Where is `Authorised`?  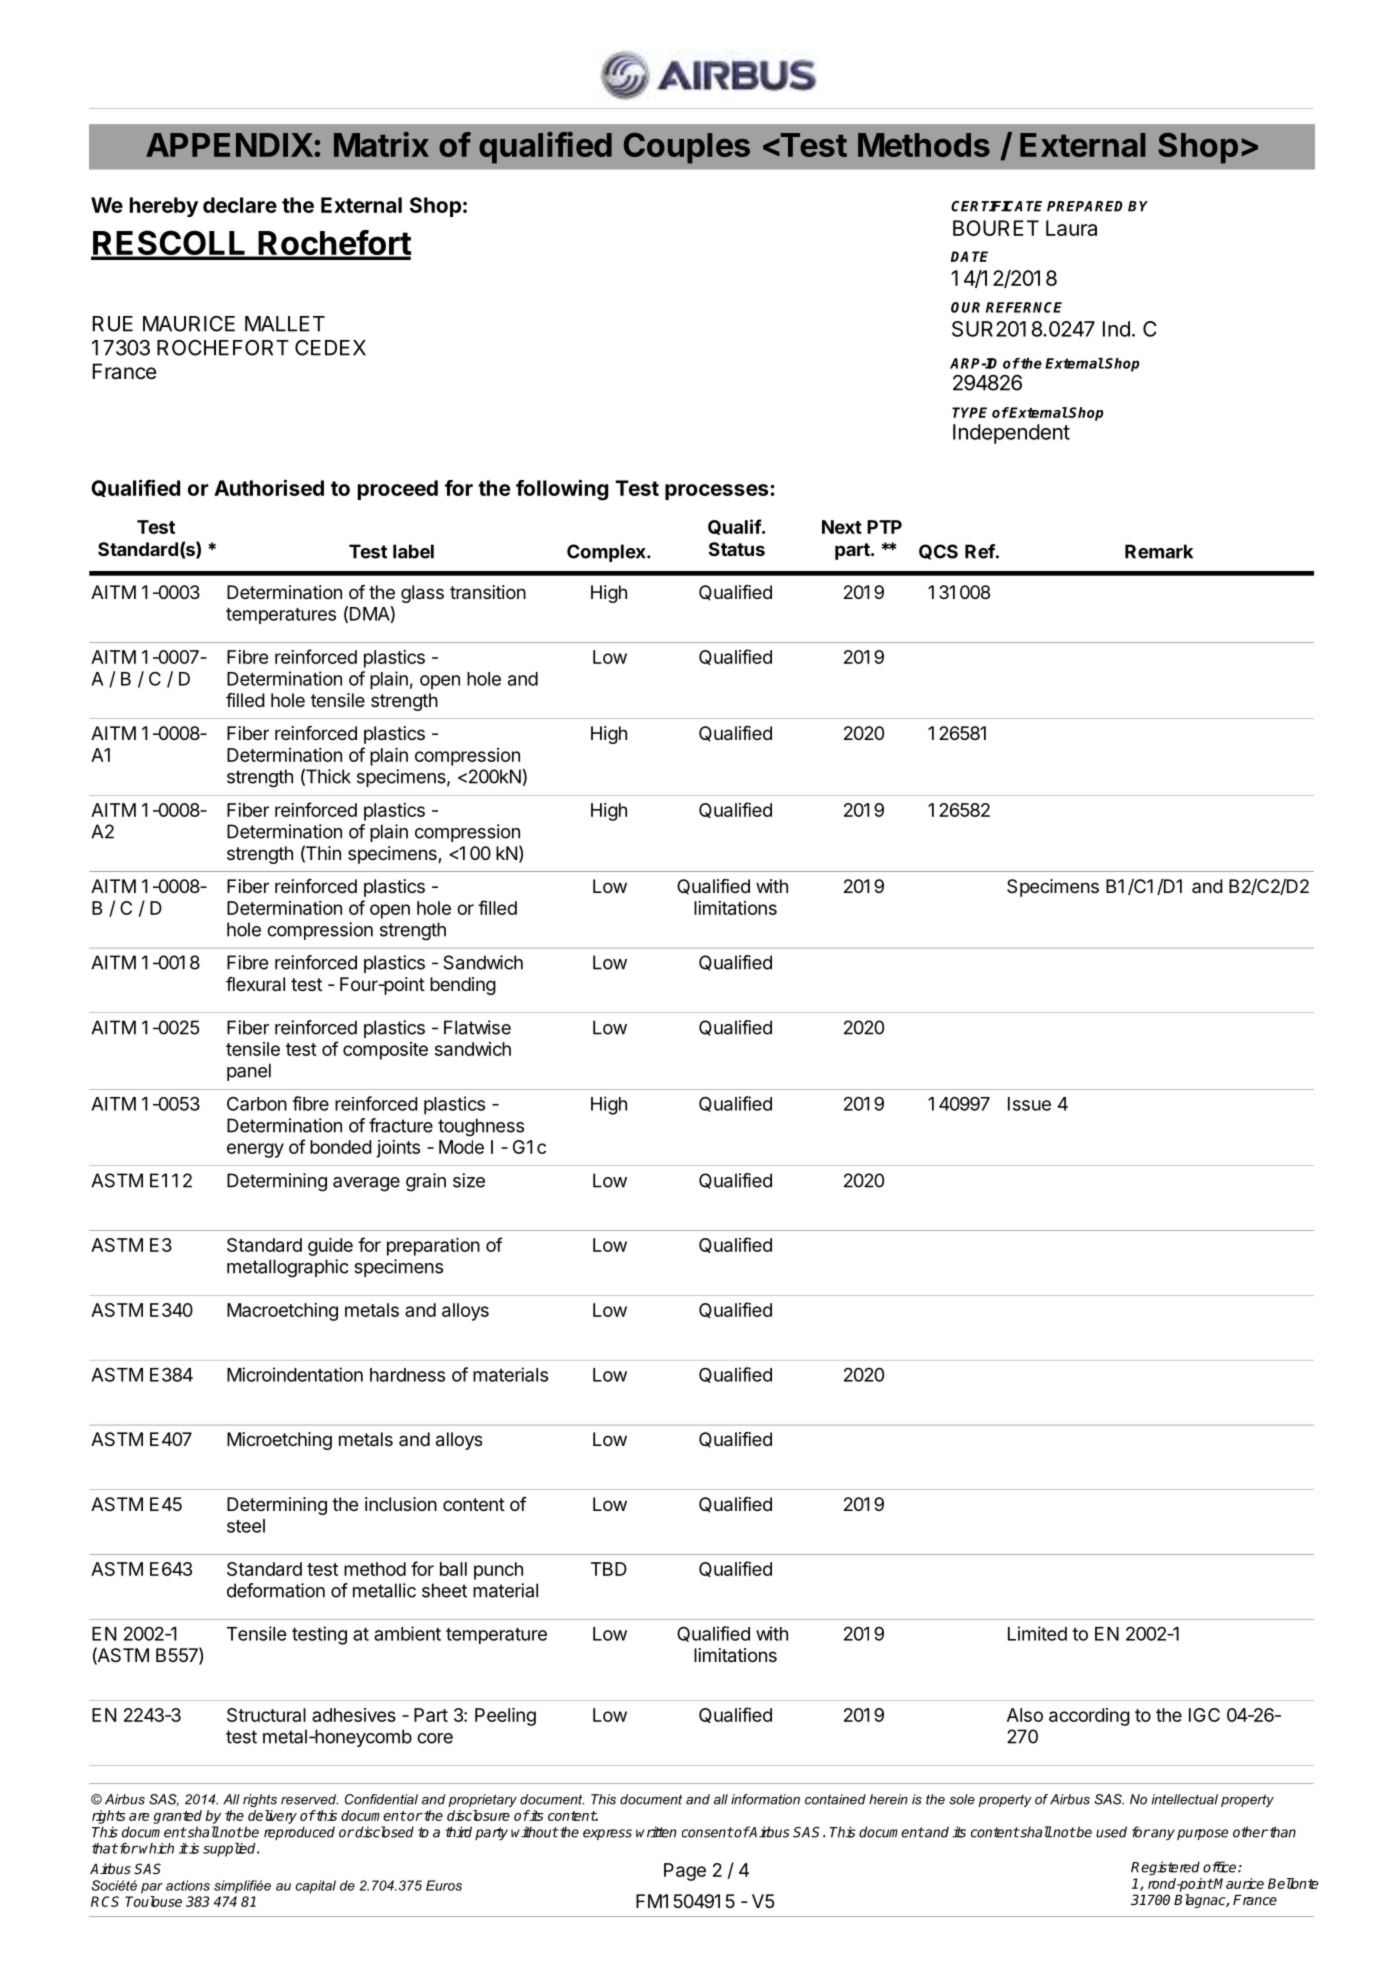
Authorised is located at coordinates (269, 487).
